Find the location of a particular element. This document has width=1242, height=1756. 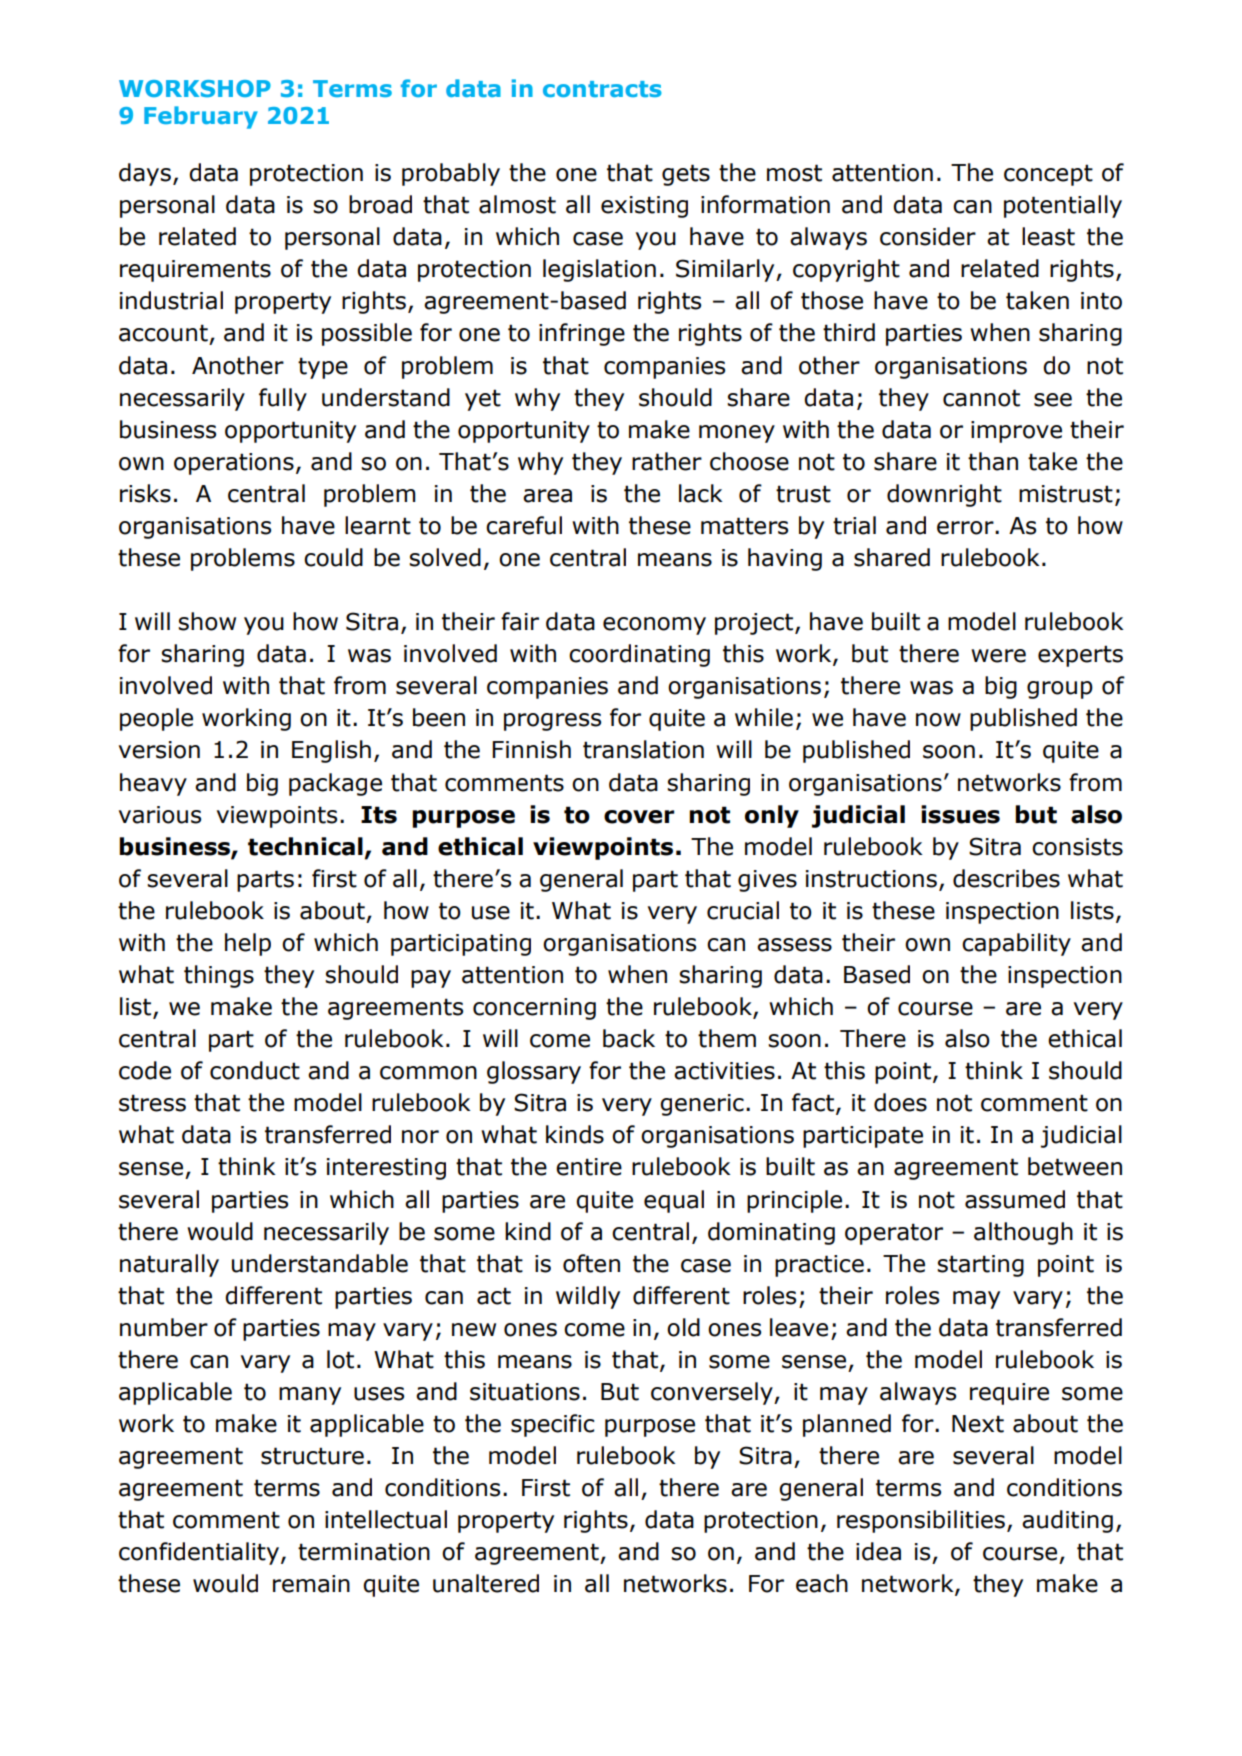

concept is located at coordinates (1048, 175).
